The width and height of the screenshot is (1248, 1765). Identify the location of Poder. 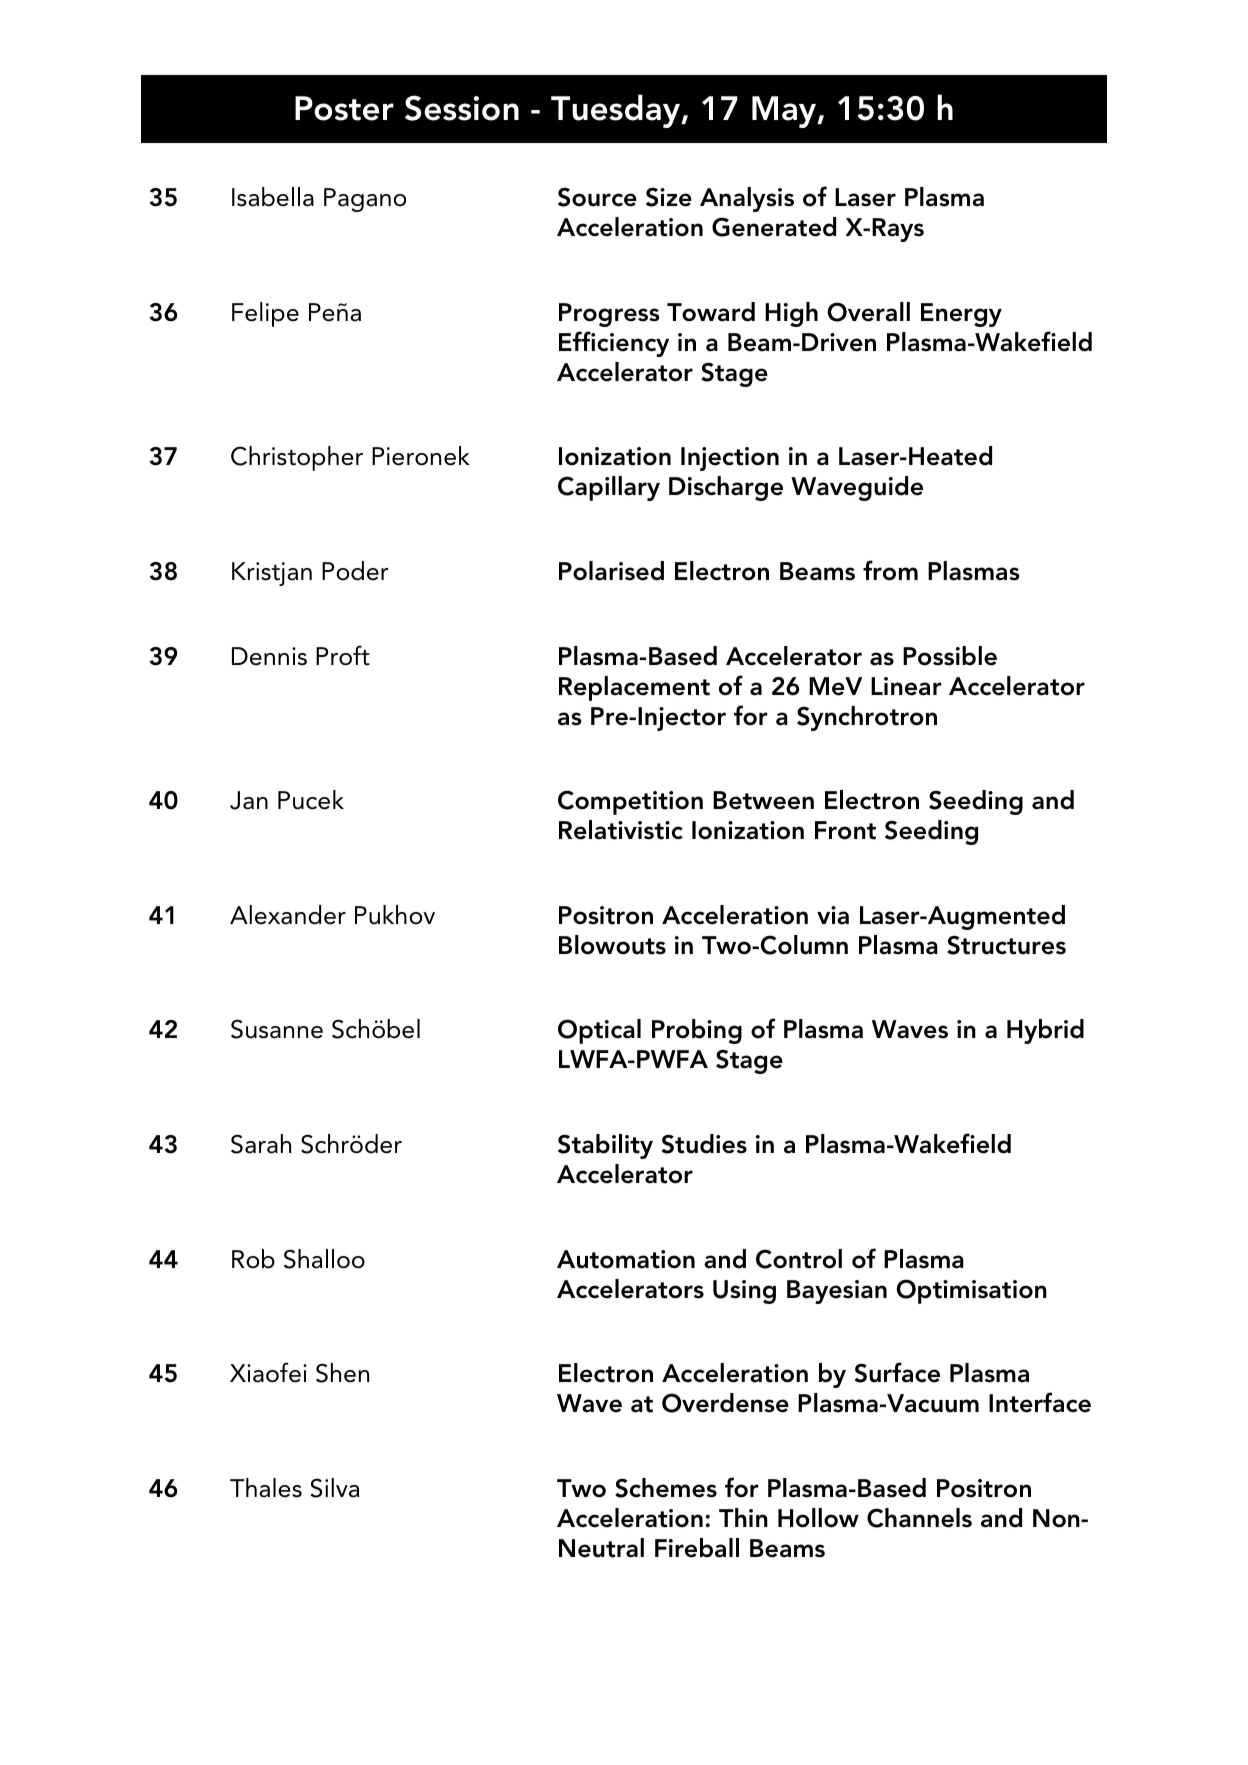
(355, 571).
